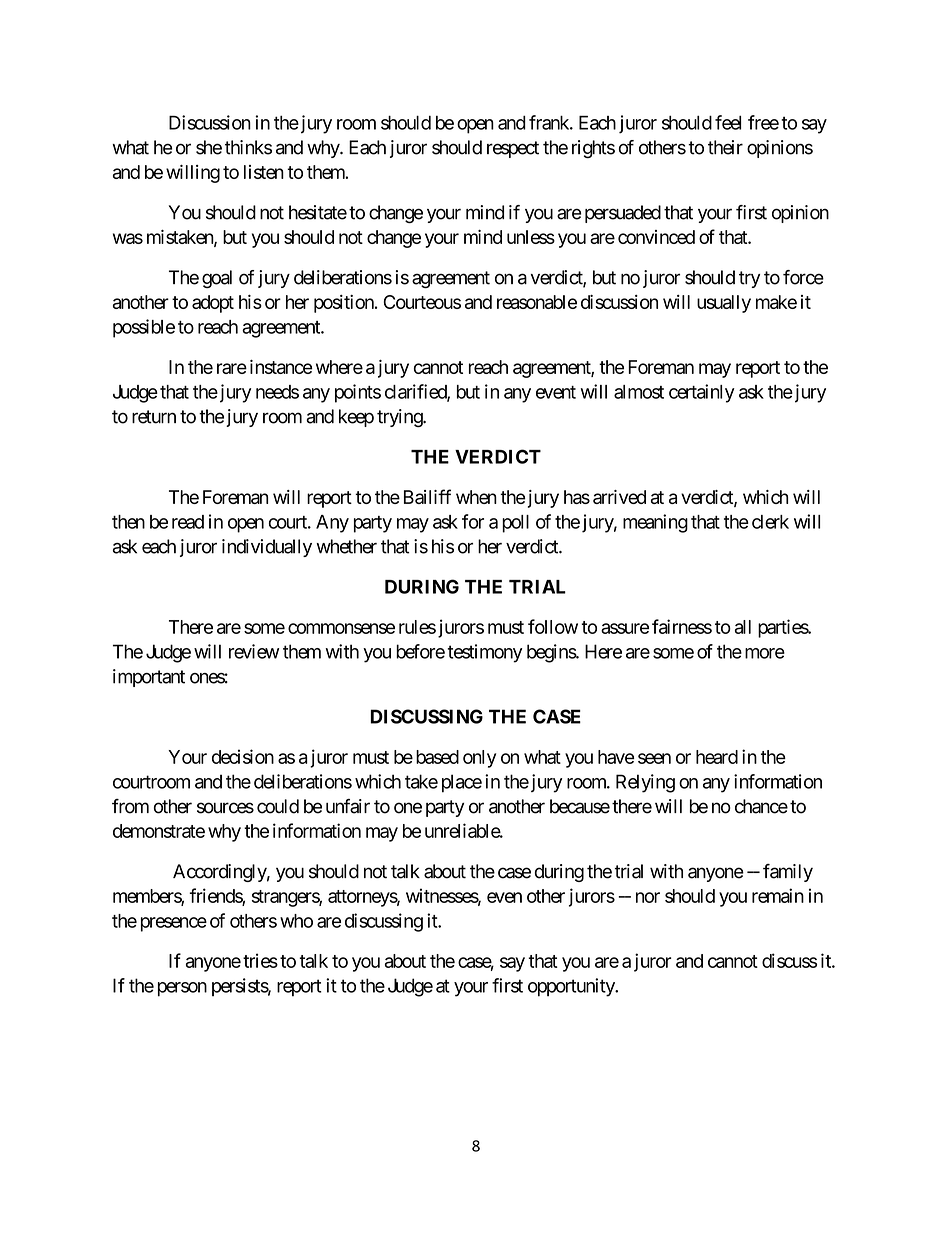 The height and width of the document is (1233, 952). What do you see at coordinates (770, 522) in the document?
I see `clerk` at bounding box center [770, 522].
